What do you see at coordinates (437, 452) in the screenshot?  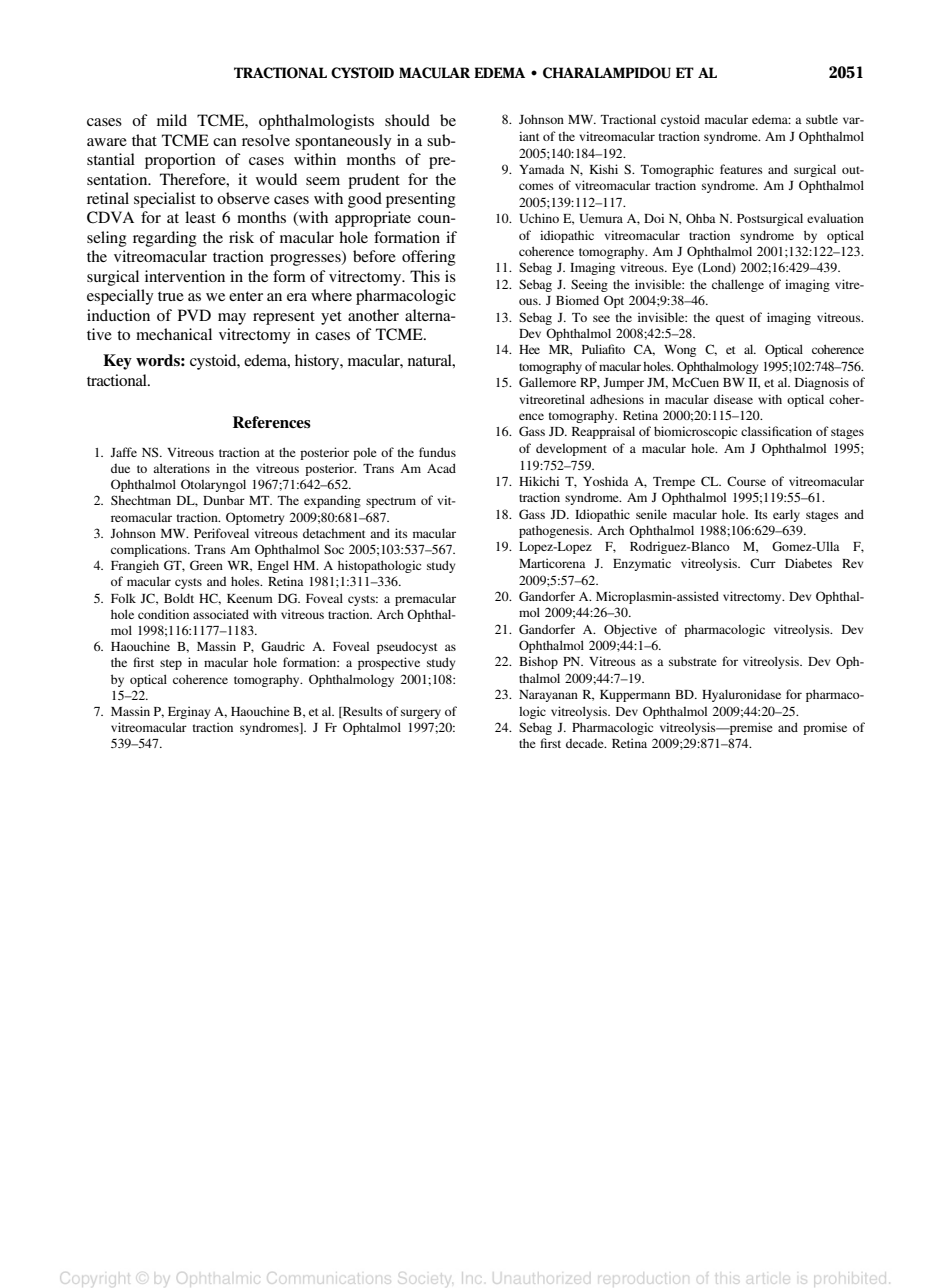 I see `fundus` at bounding box center [437, 452].
